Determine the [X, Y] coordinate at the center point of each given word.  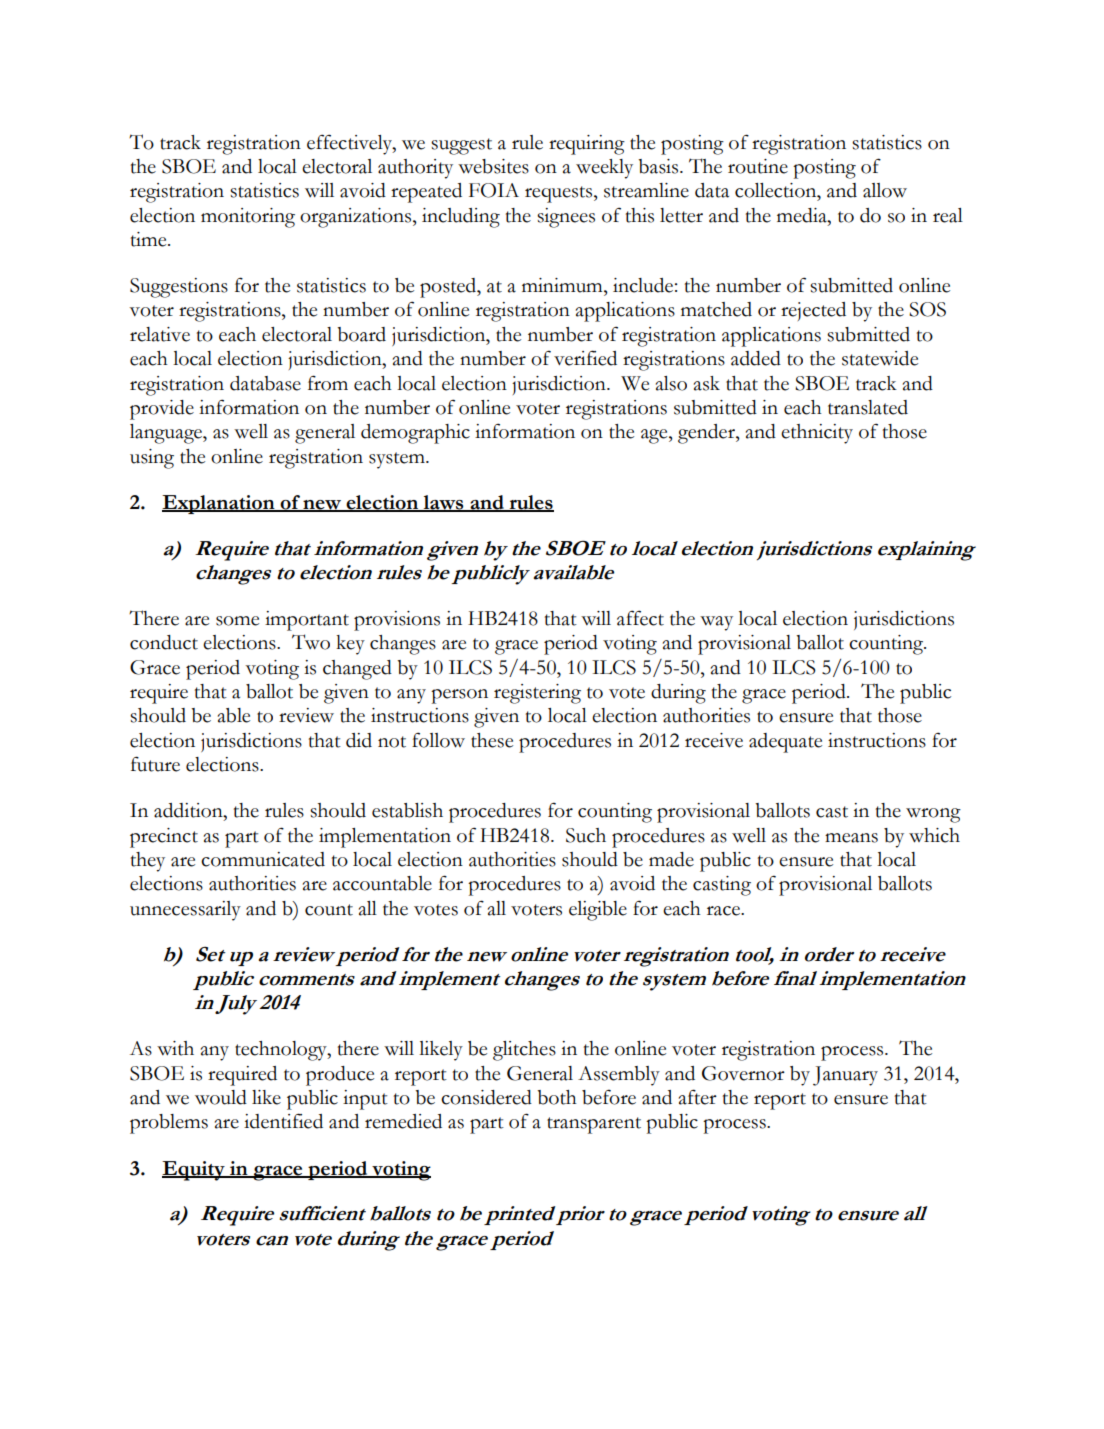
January [845, 1076]
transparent [594, 1125]
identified [283, 1121]
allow [885, 190]
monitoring [248, 218]
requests [560, 194]
